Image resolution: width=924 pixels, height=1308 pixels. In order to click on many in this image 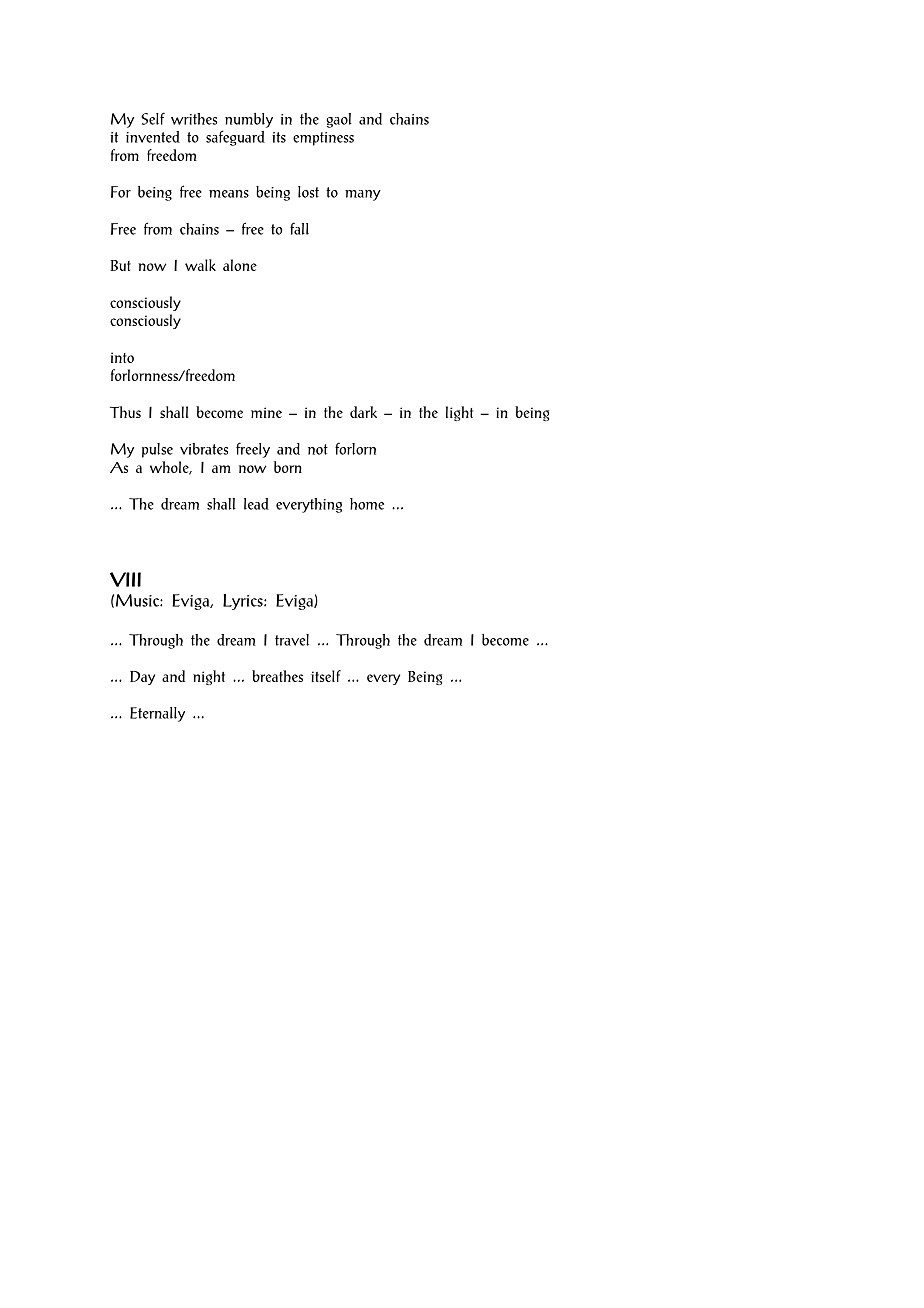, I will do `click(363, 195)`.
